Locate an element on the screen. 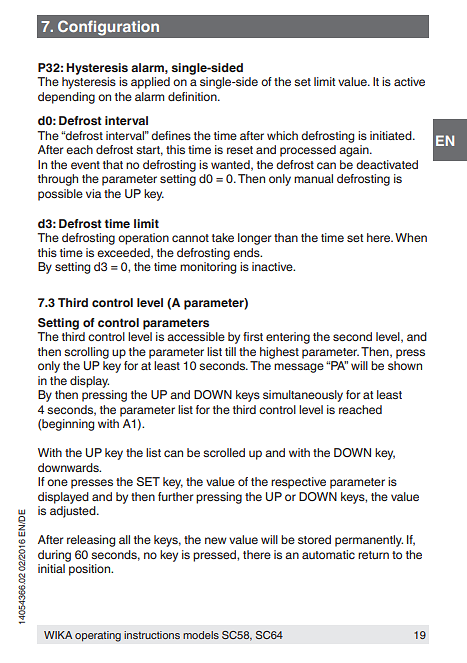  till is located at coordinates (230, 351).
